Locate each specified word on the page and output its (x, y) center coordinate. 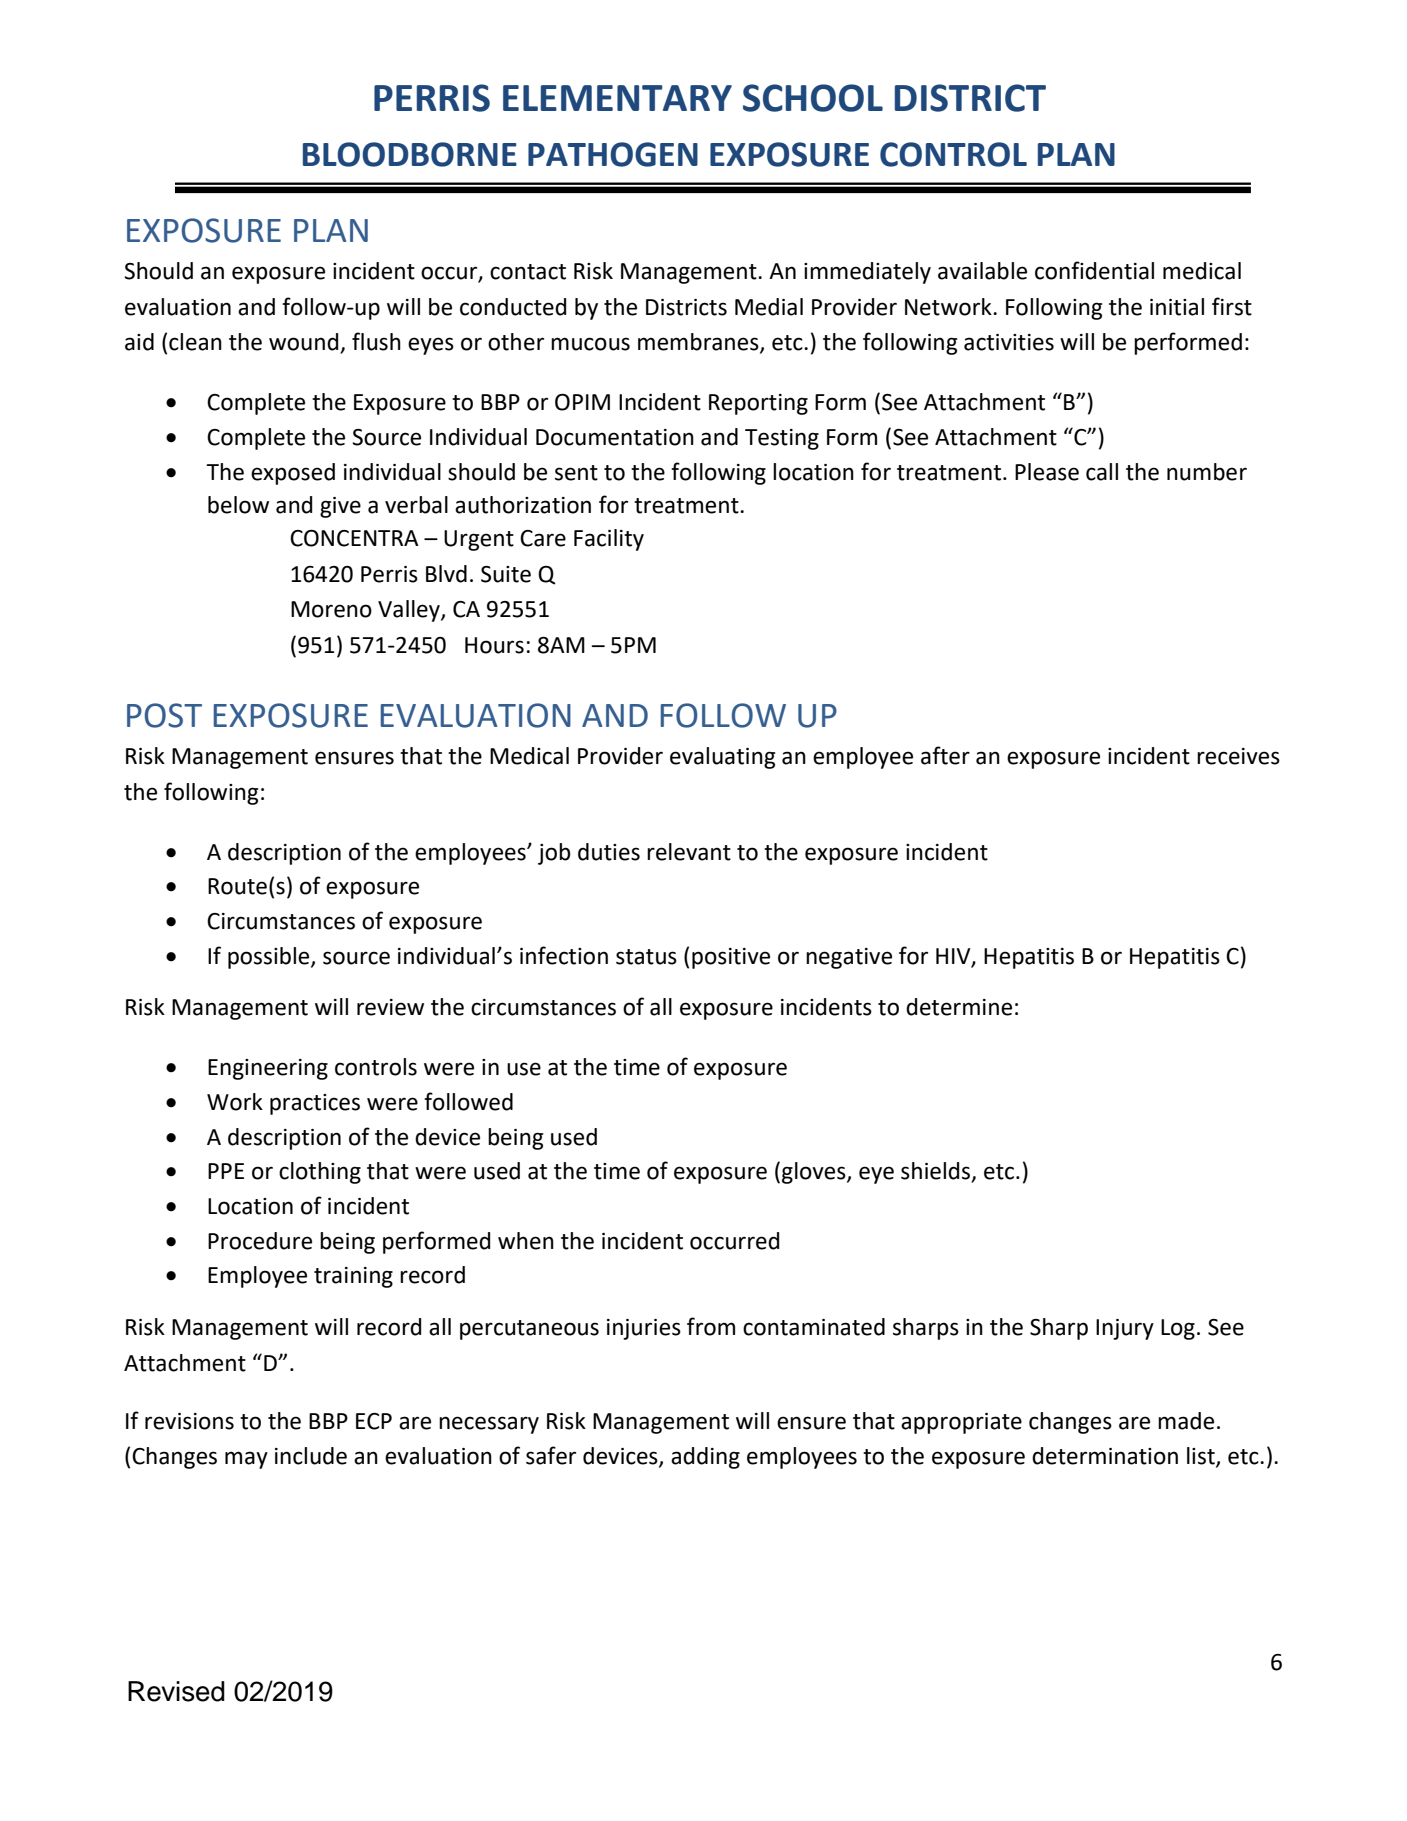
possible (270, 958)
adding (705, 1458)
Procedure (260, 1241)
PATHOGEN (613, 154)
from (711, 1326)
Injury (1125, 1329)
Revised (176, 1691)
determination (1105, 1456)
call (1102, 472)
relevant (689, 852)
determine (959, 1007)
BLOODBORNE (410, 154)
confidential (1094, 270)
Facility (609, 540)
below (238, 505)
